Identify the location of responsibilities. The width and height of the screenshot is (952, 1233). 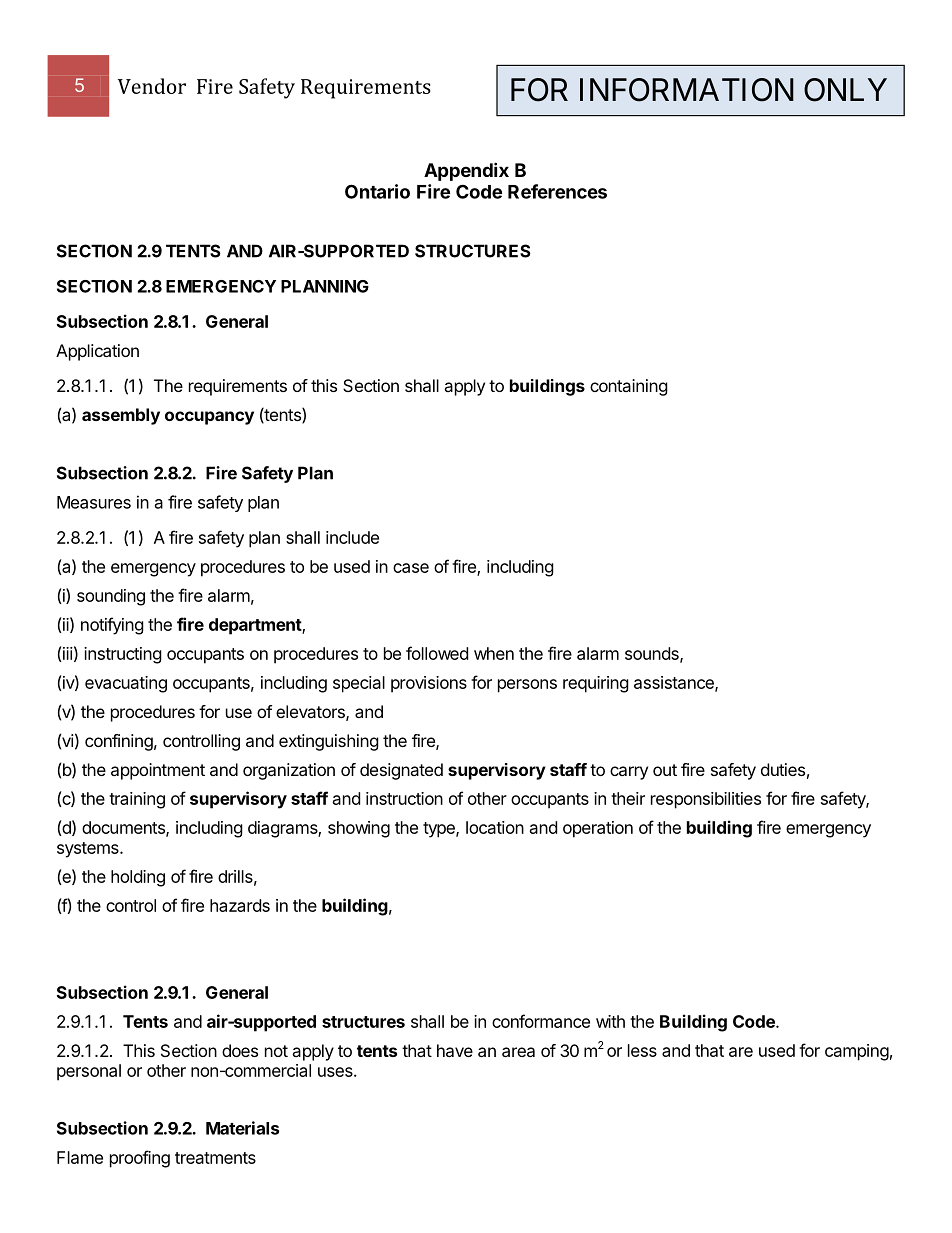
(706, 800).
